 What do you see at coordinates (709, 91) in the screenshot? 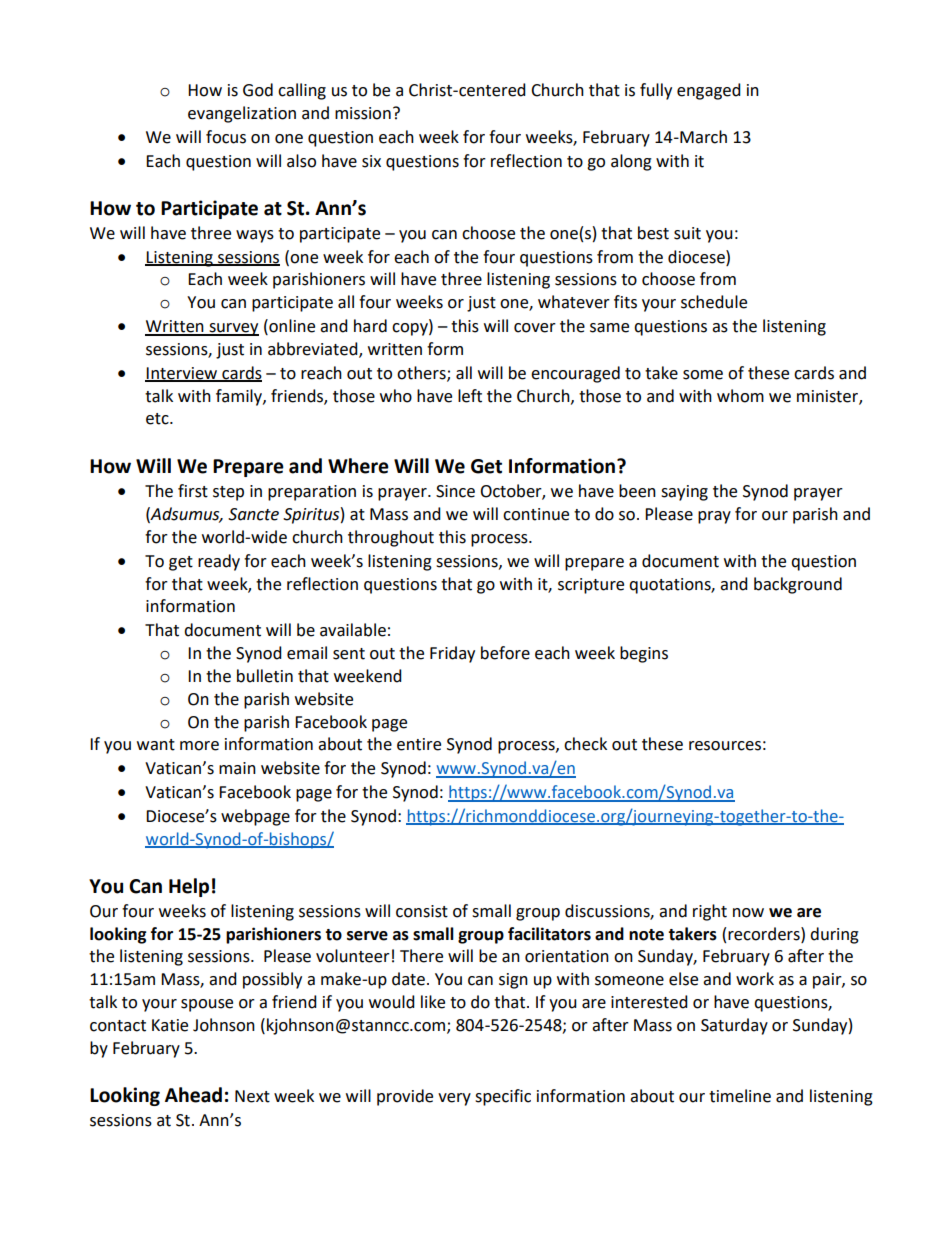
I see `engaged` at bounding box center [709, 91].
